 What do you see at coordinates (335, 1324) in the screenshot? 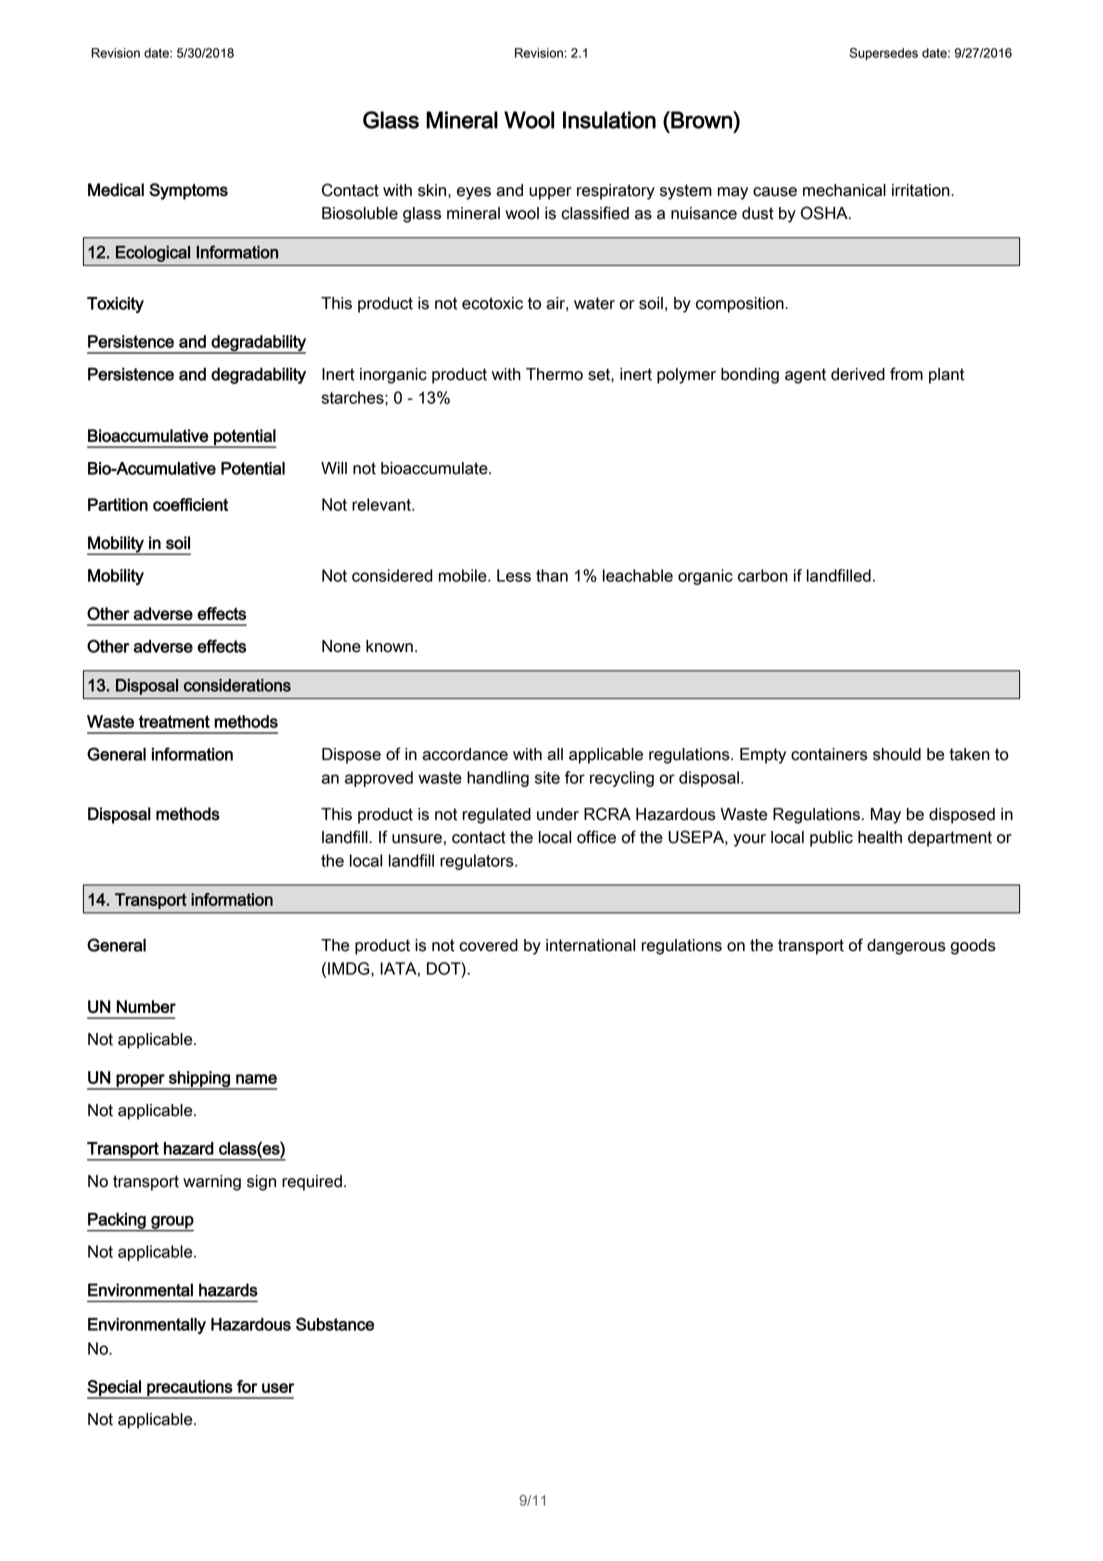
I see `Substance` at bounding box center [335, 1324].
